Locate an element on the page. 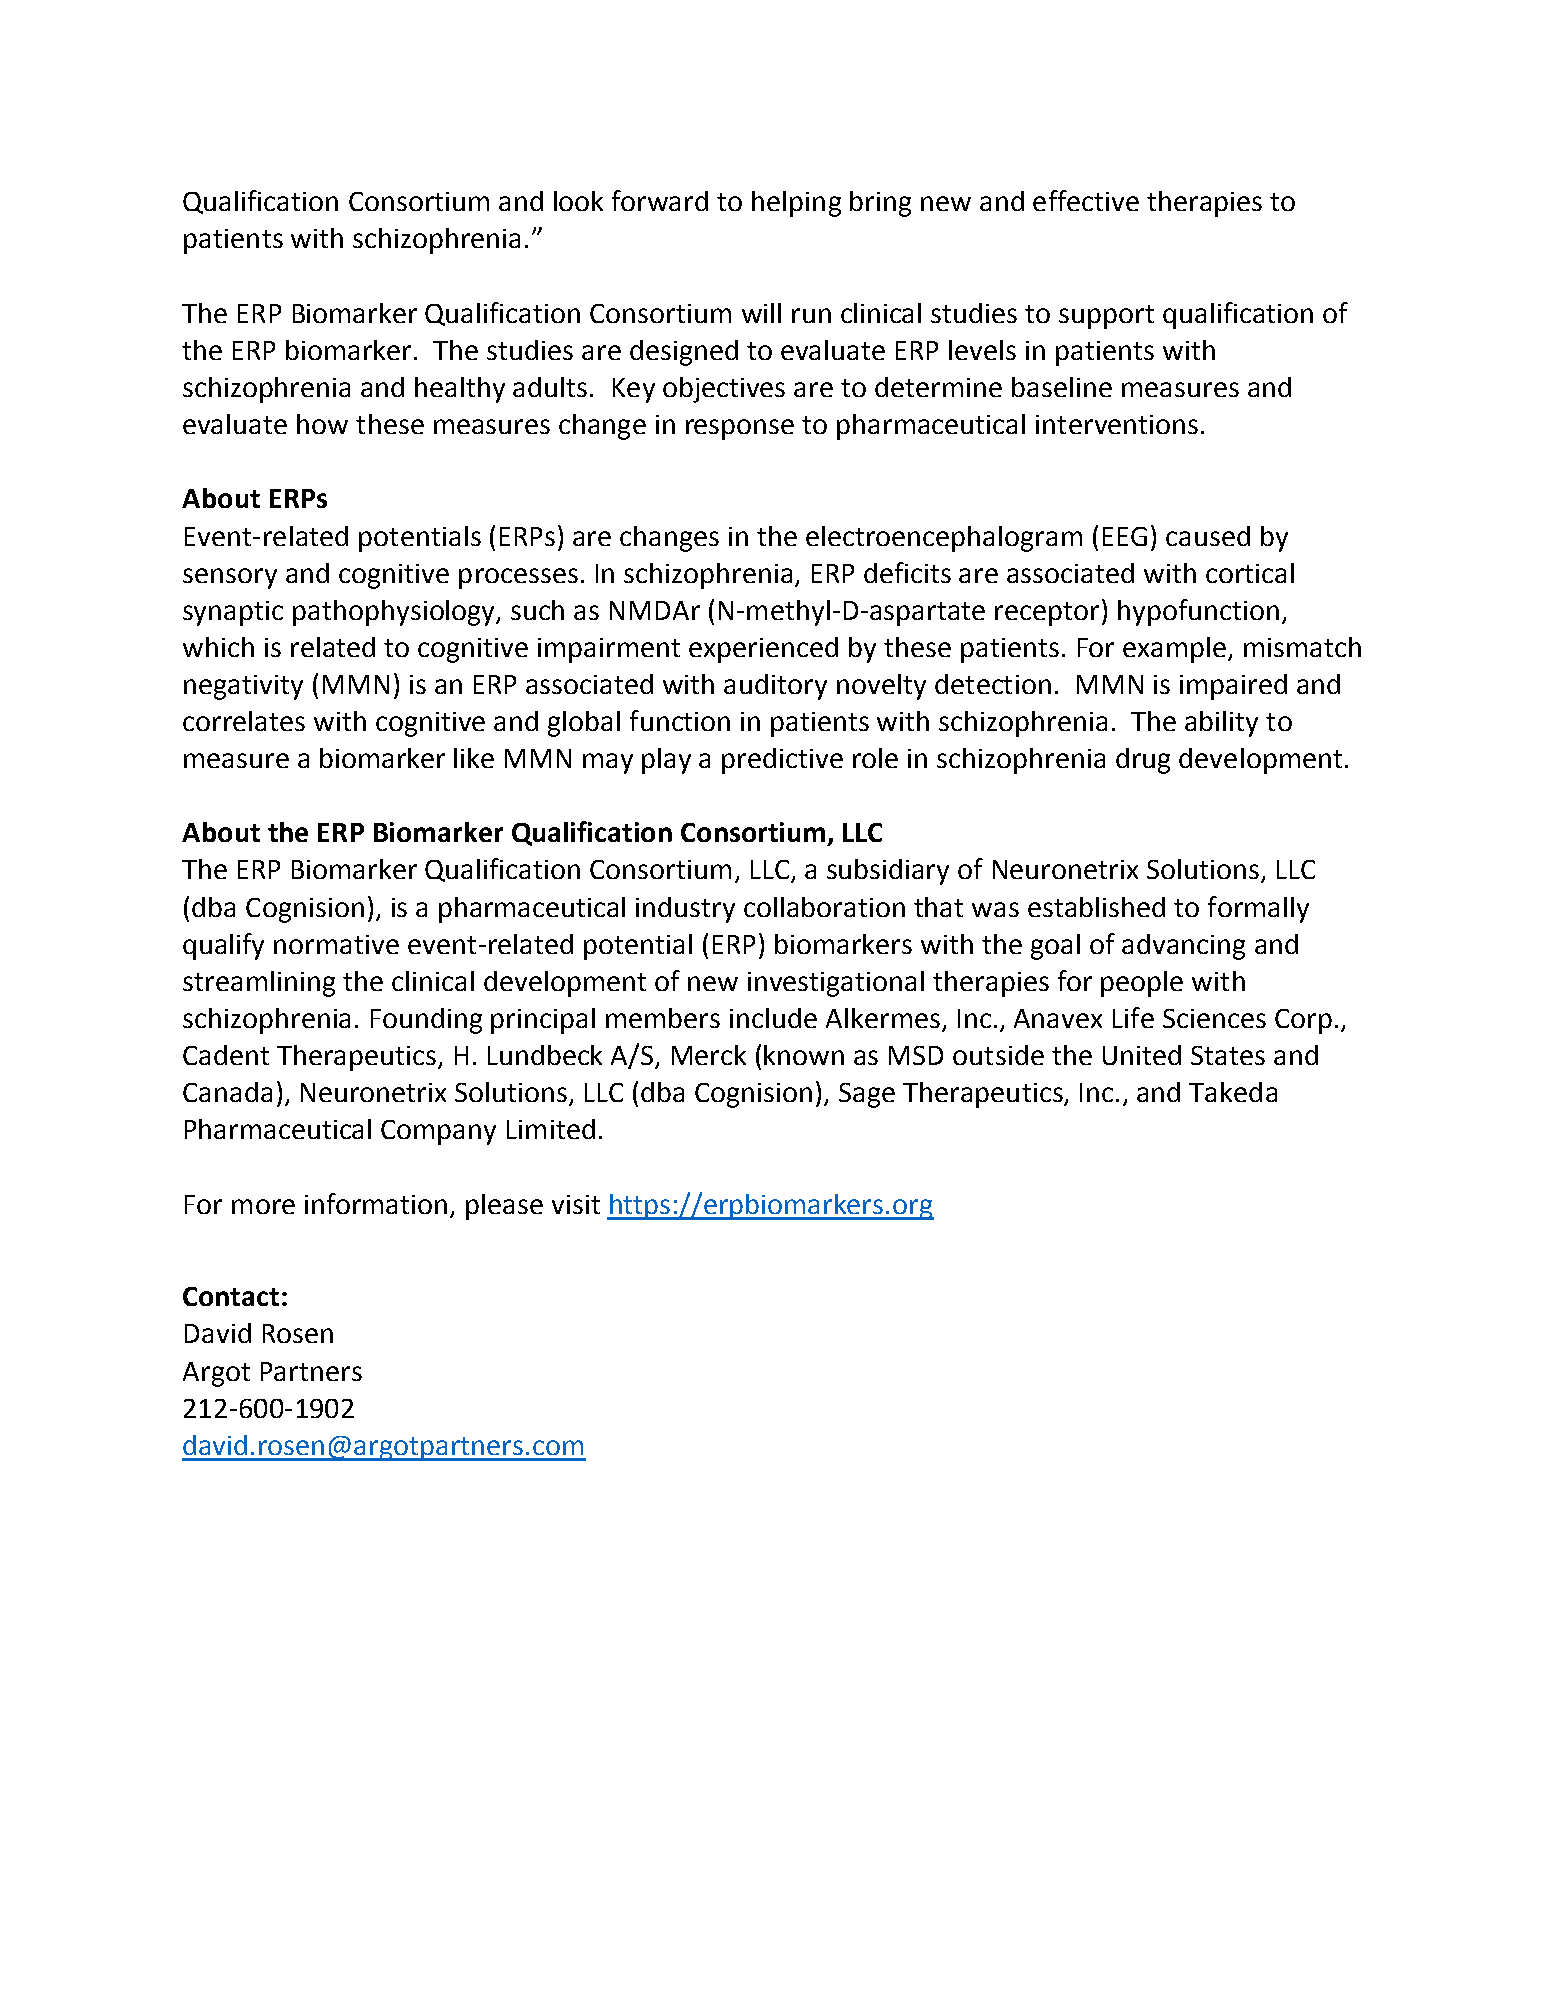  information is located at coordinates (376, 1203).
